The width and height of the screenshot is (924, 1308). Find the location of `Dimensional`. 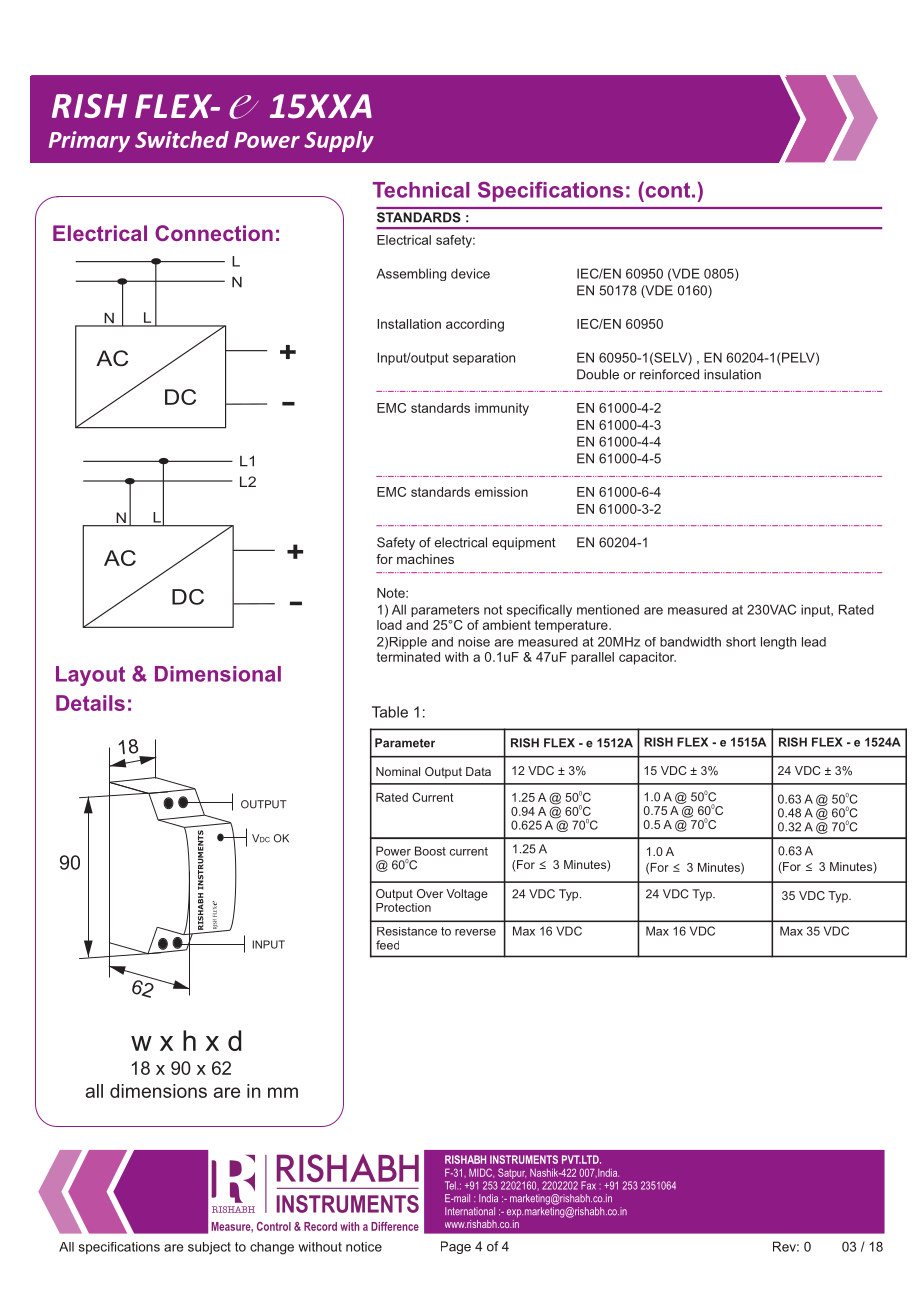

Dimensional is located at coordinates (218, 674).
